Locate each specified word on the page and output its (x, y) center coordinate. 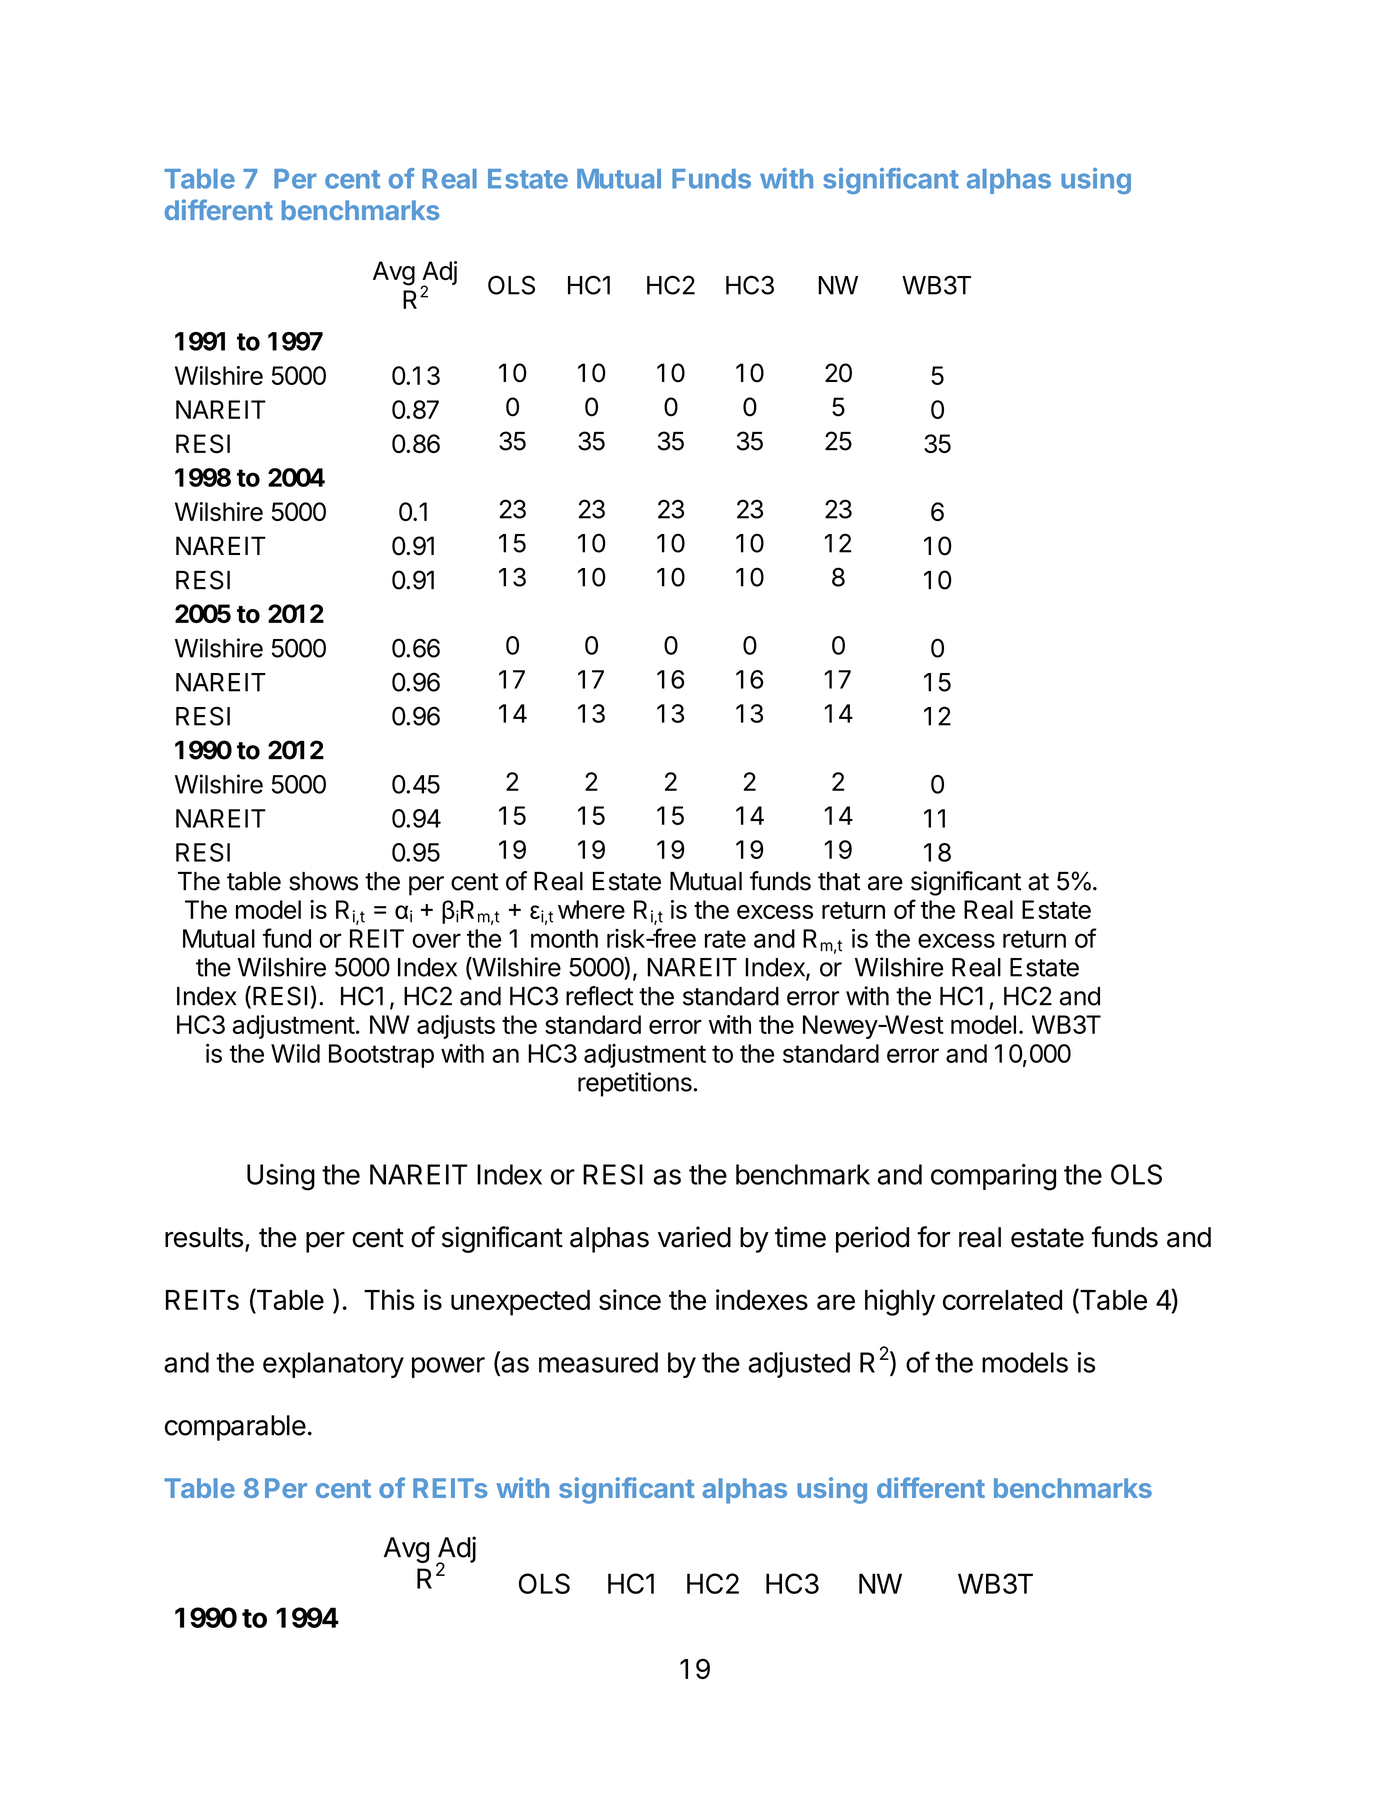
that (839, 881)
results (204, 1237)
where (591, 909)
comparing (993, 1177)
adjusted (799, 1365)
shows (323, 881)
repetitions (635, 1084)
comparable (235, 1428)
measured (598, 1362)
